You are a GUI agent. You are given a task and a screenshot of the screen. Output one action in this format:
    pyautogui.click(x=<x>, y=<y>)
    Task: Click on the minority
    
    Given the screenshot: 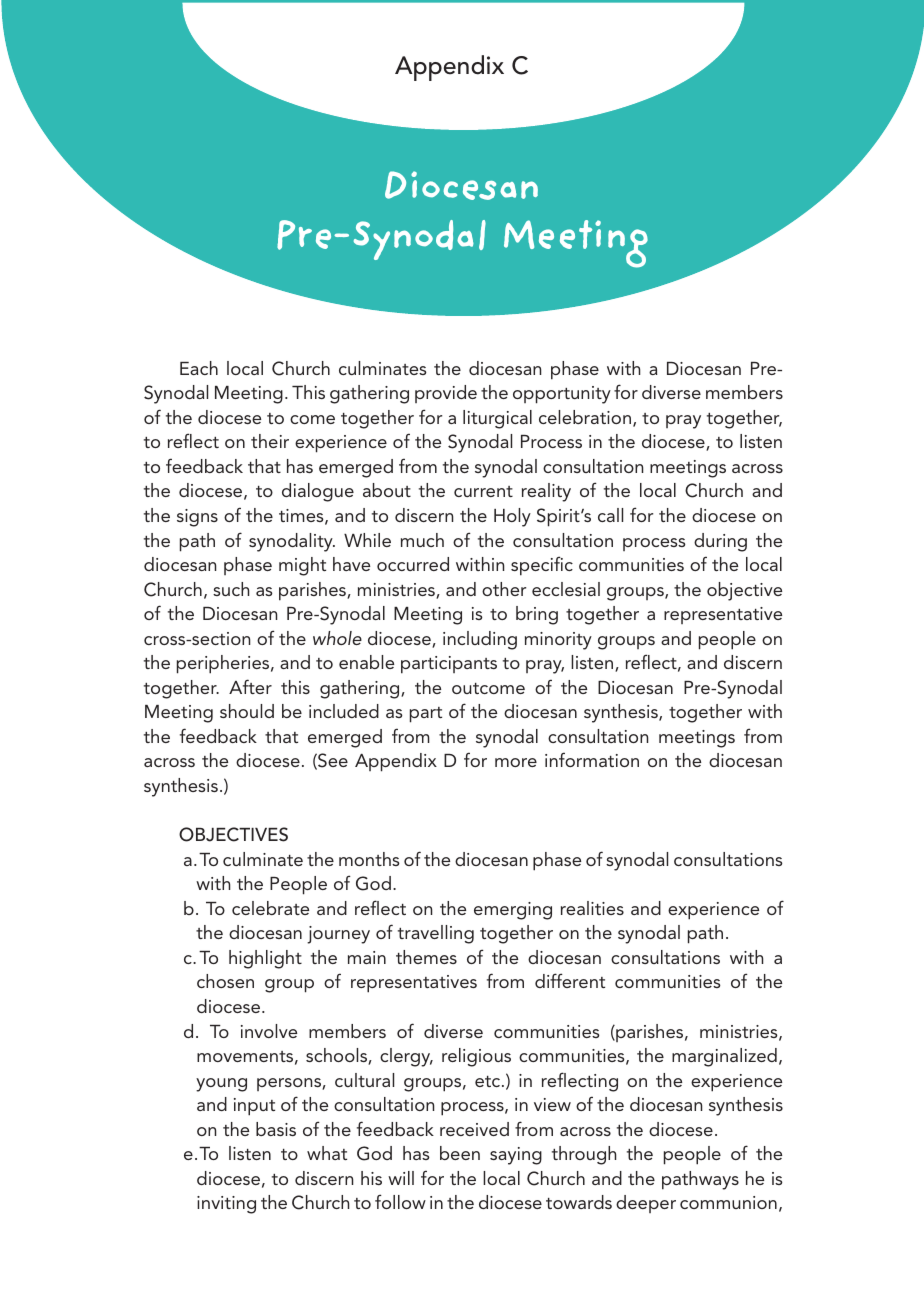 What is the action you would take?
    pyautogui.click(x=558, y=641)
